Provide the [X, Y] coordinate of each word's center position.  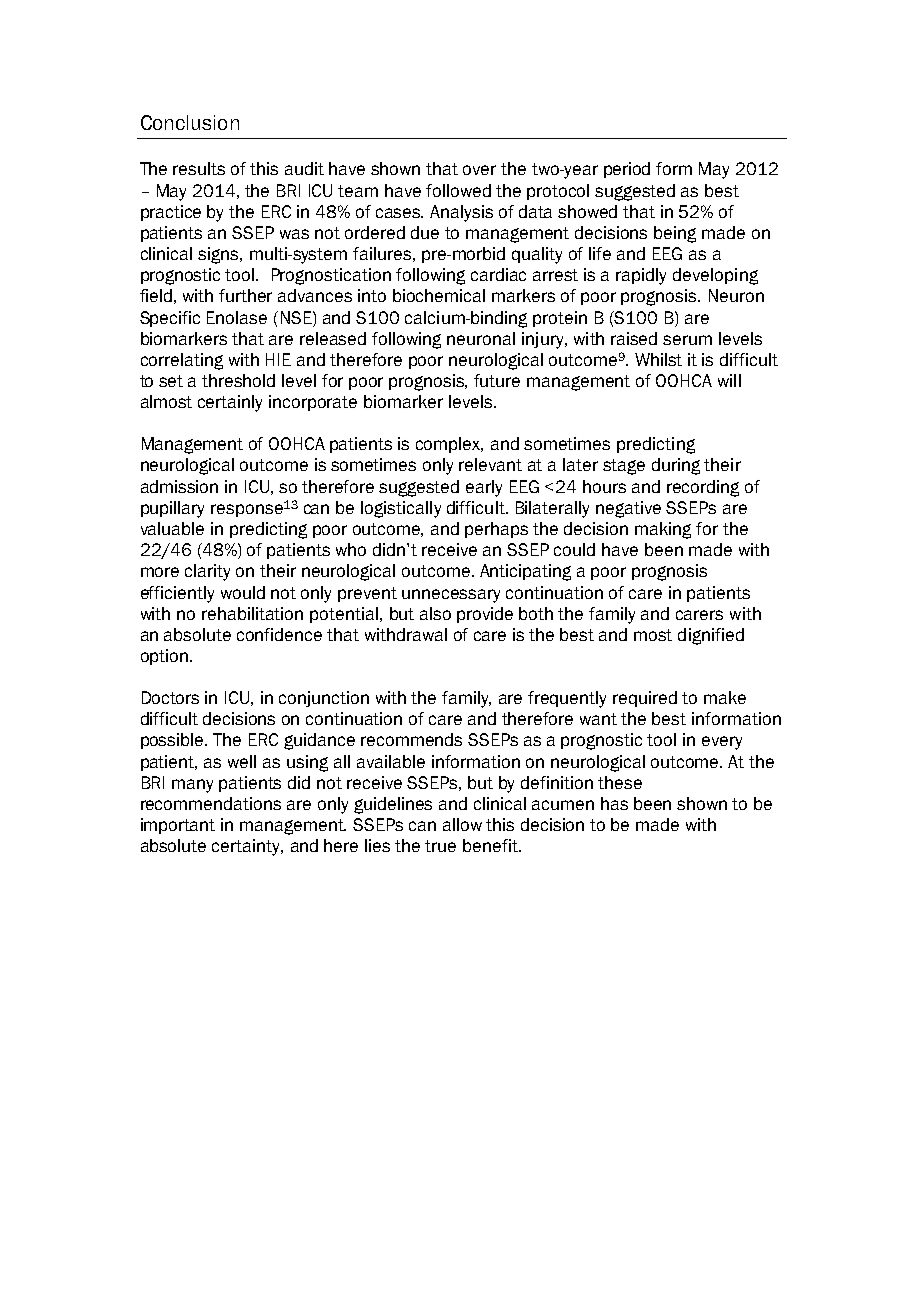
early [484, 488]
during [676, 466]
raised [634, 338]
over [479, 170]
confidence [279, 634]
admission [179, 486]
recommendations [211, 803]
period [627, 170]
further [245, 295]
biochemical [439, 295]
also [435, 613]
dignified [711, 636]
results [199, 168]
